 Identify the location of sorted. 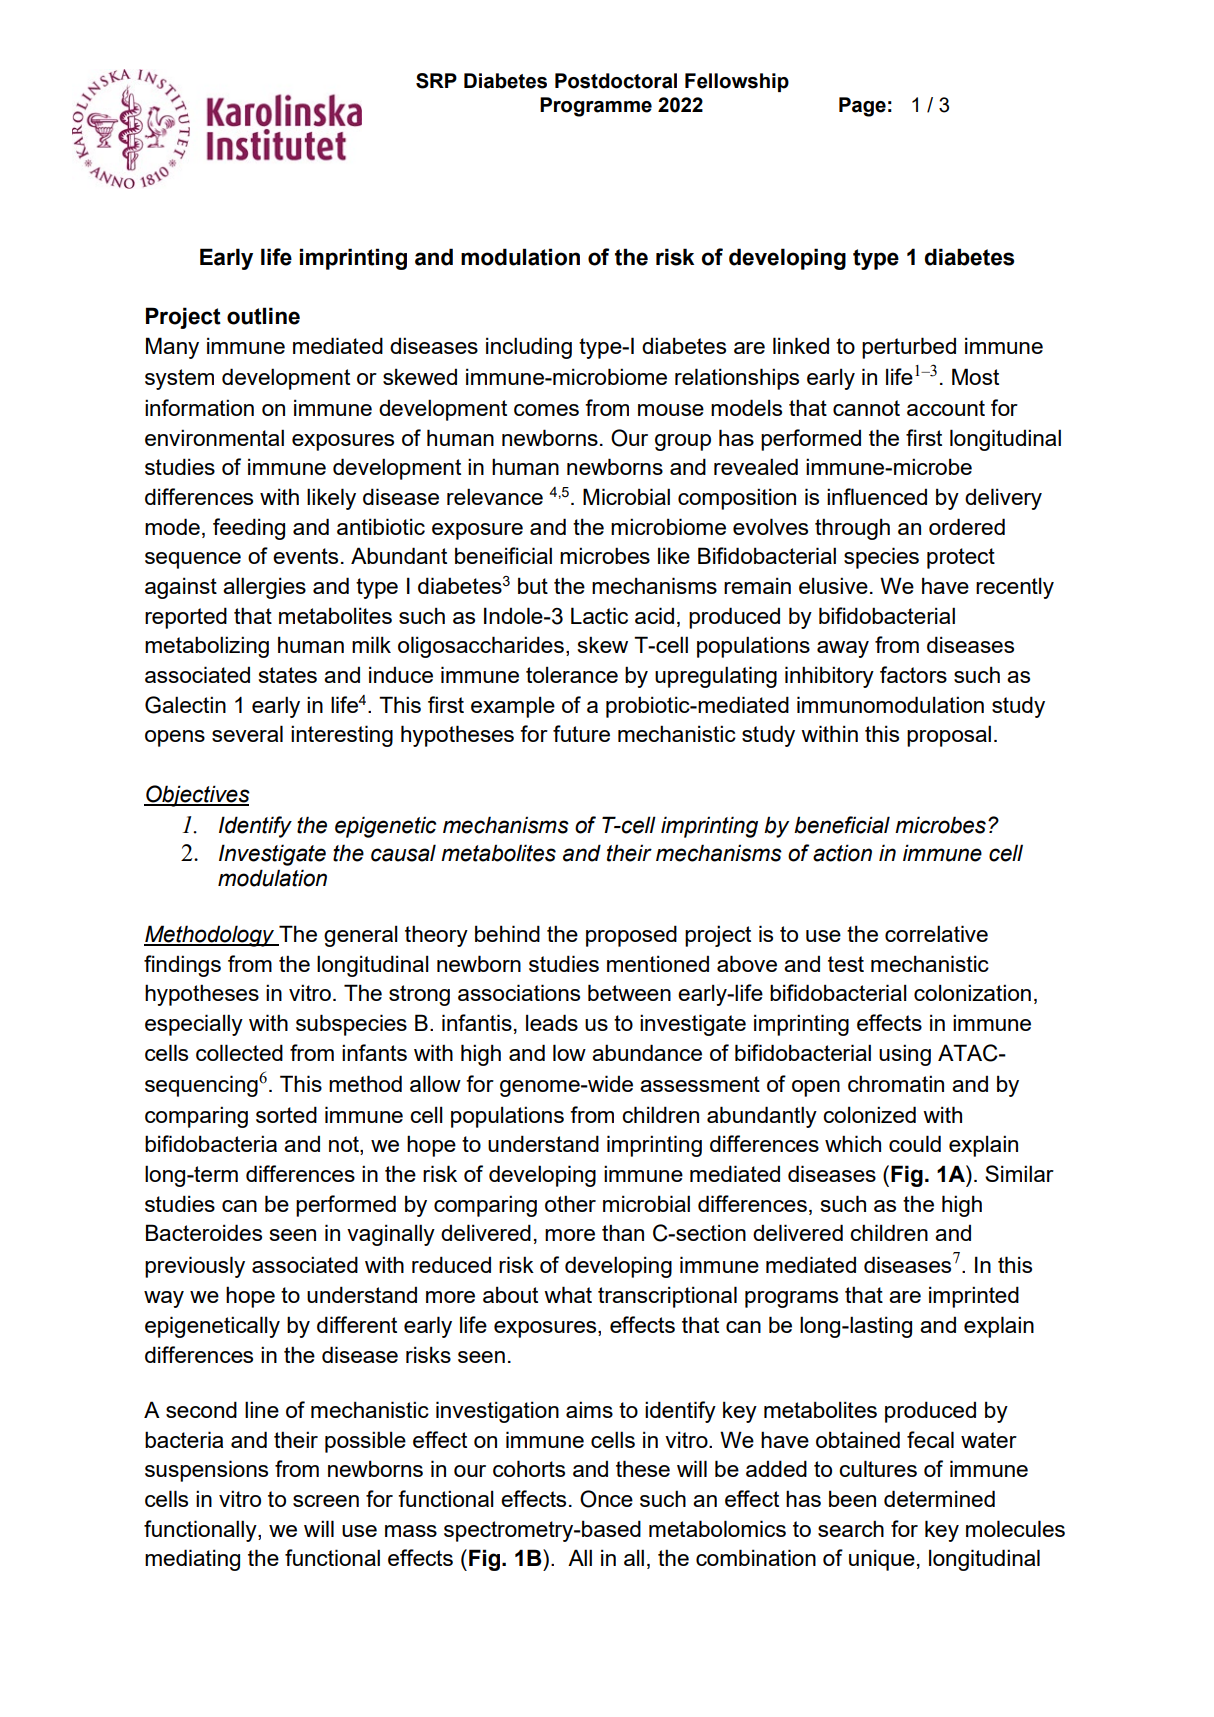
(286, 1114).
